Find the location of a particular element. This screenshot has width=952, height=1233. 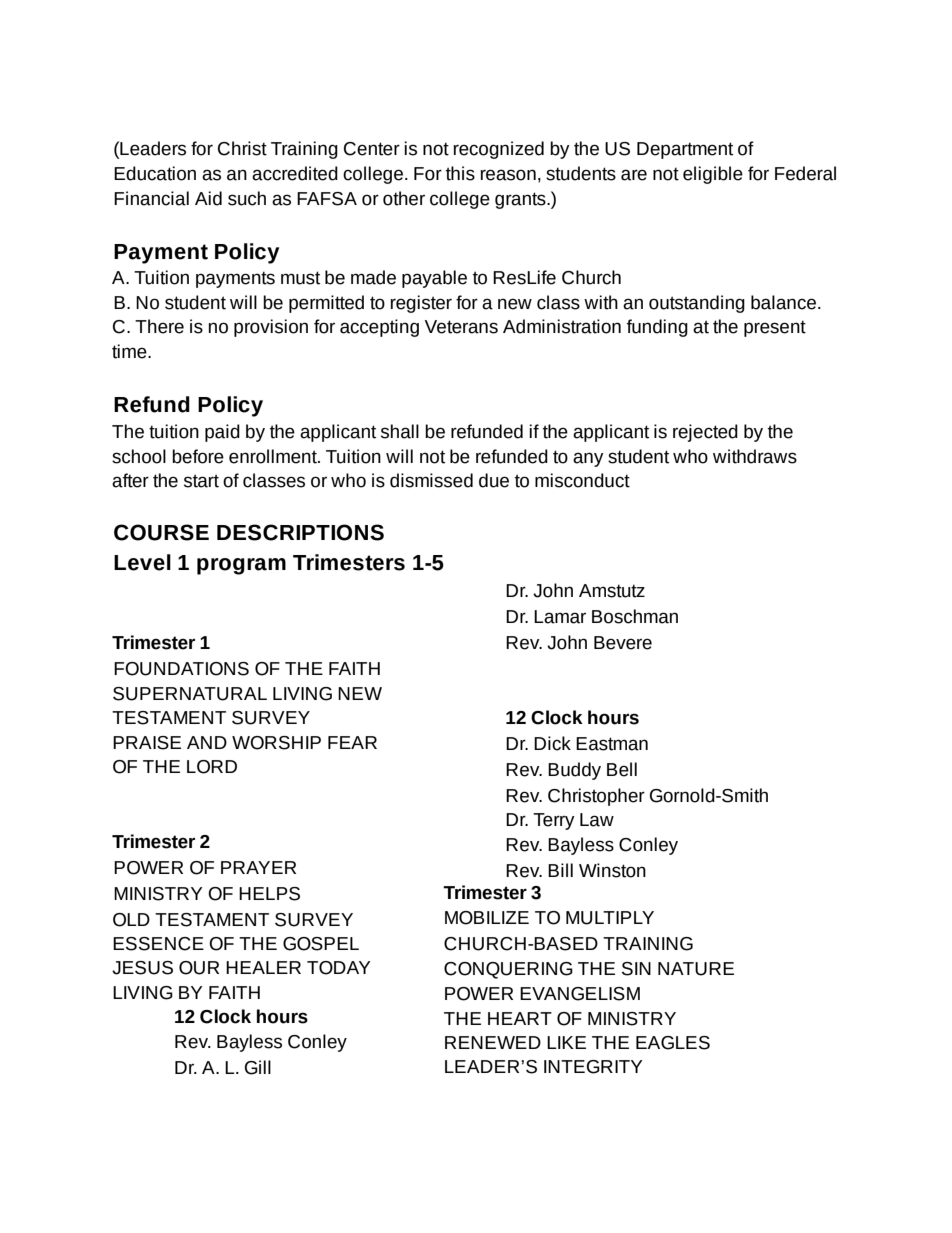

Terry is located at coordinates (554, 821).
